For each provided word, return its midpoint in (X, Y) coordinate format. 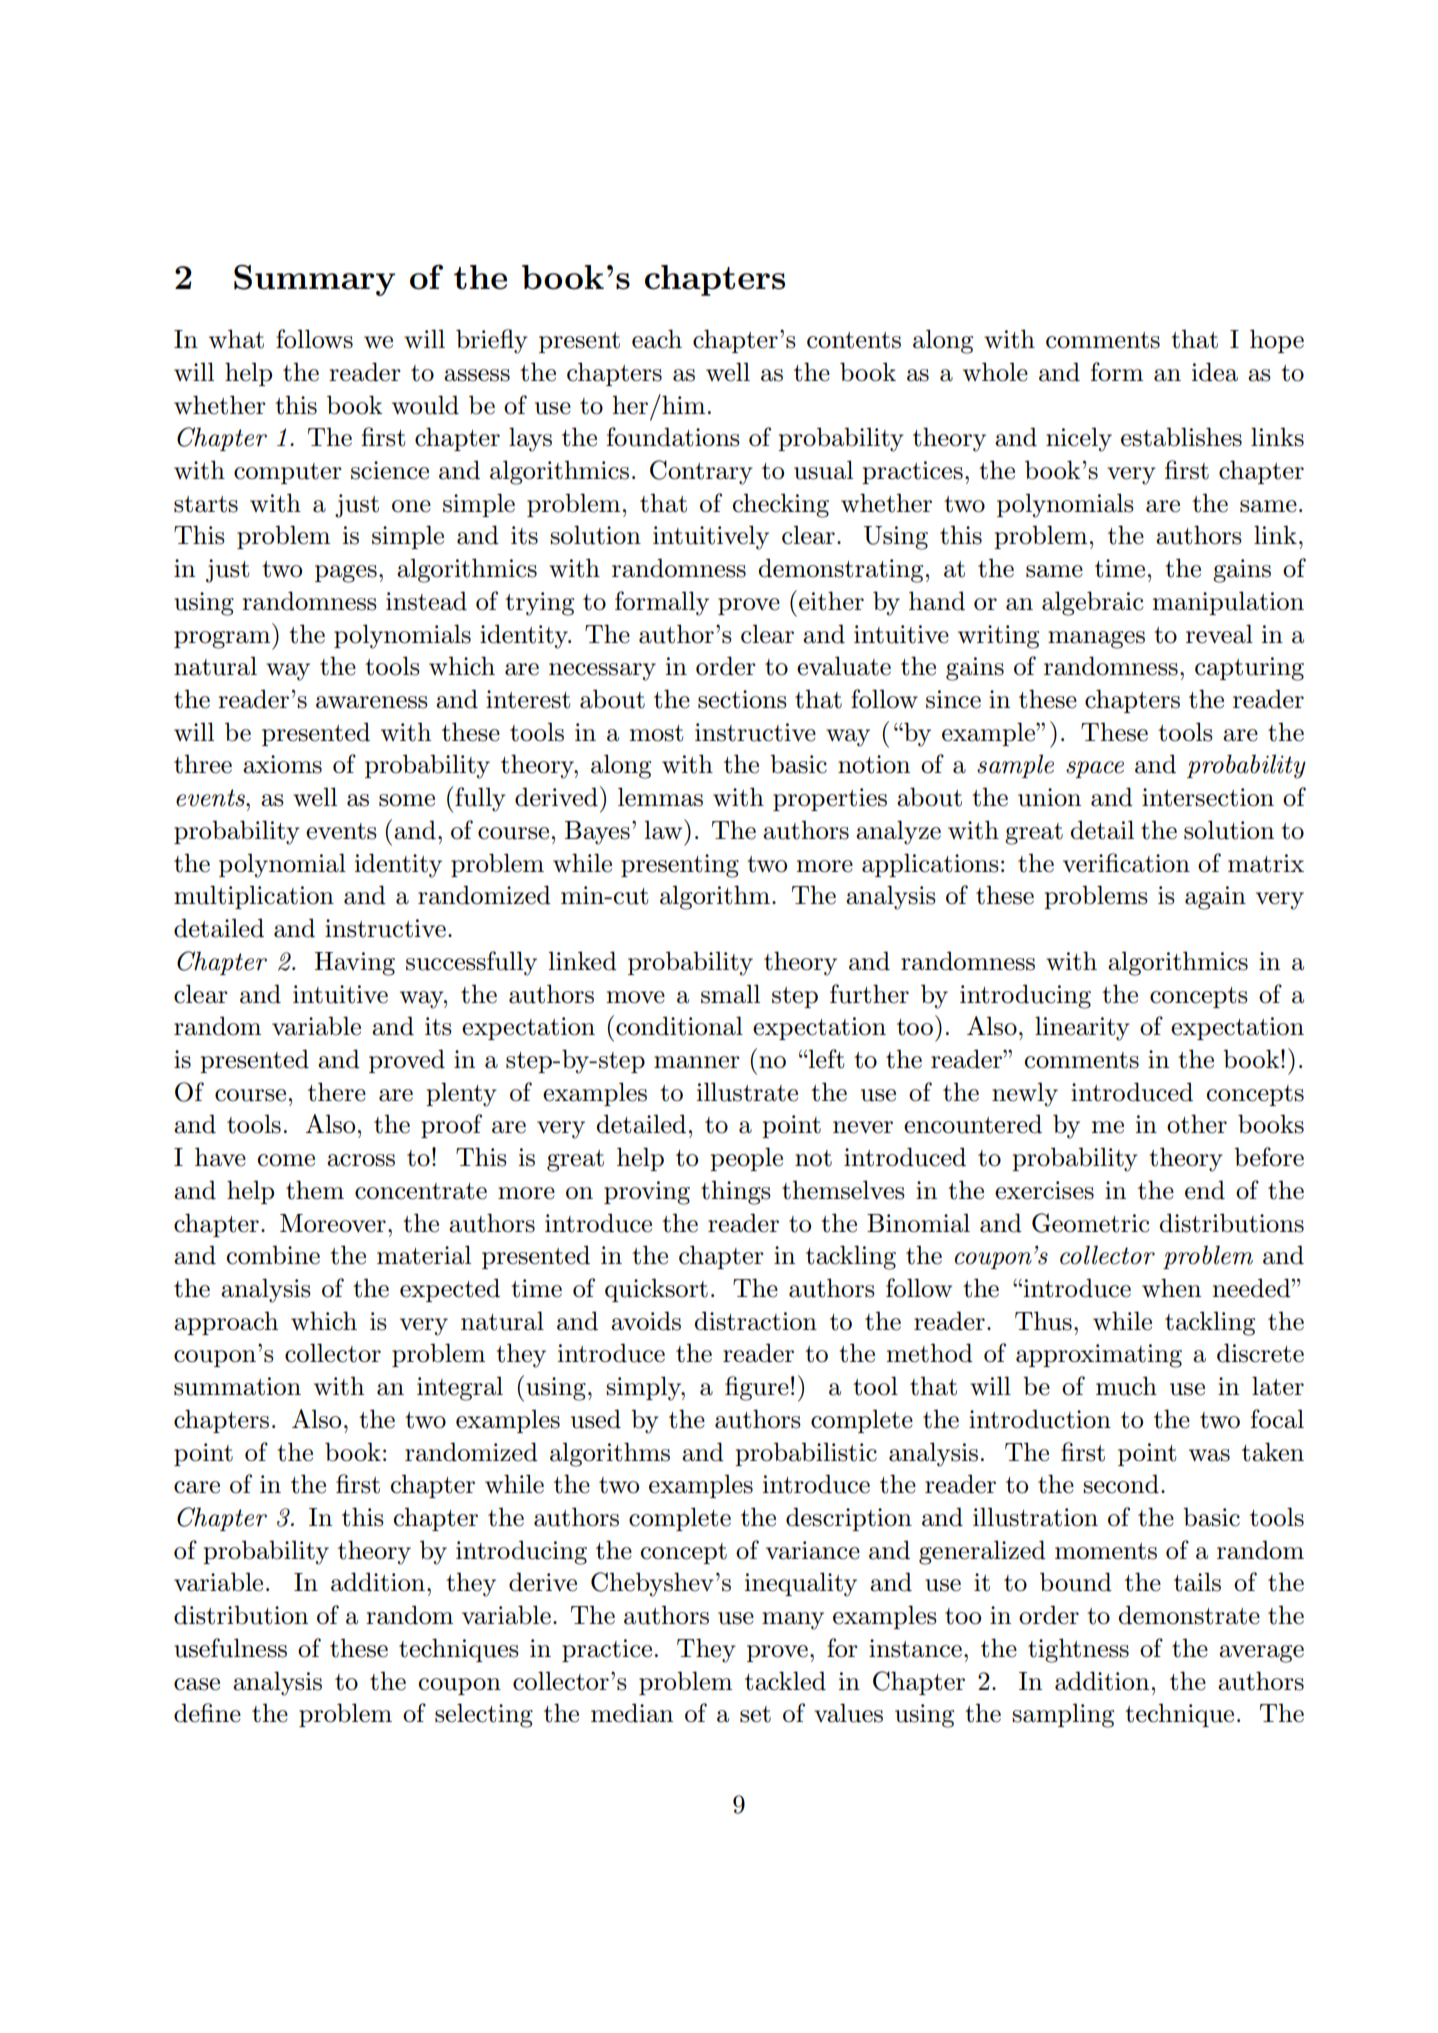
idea (1215, 372)
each (657, 339)
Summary (314, 280)
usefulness (230, 1648)
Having (355, 964)
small (730, 994)
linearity (1082, 1028)
